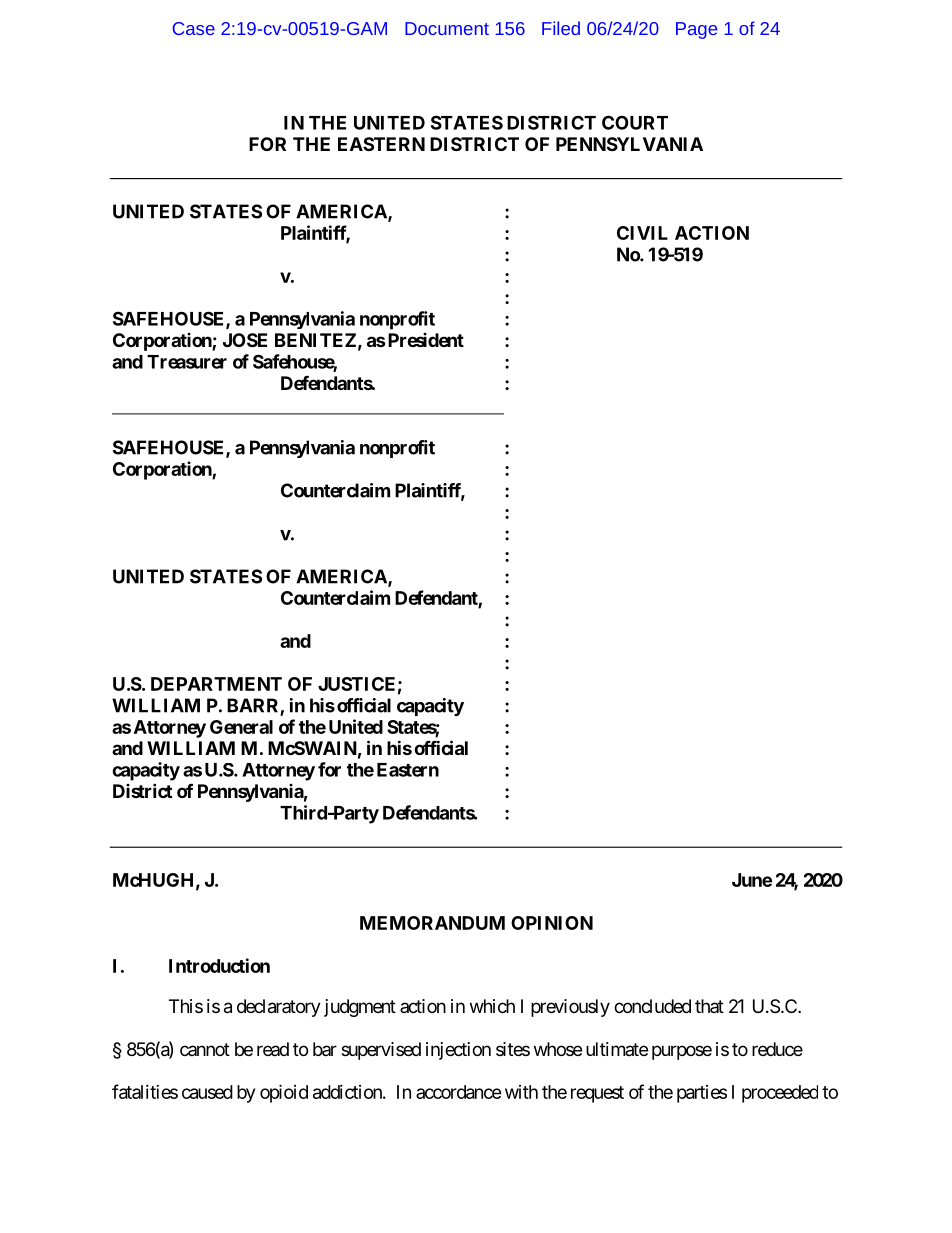  Describe the element at coordinates (696, 30) in the screenshot. I see `Page` at that location.
